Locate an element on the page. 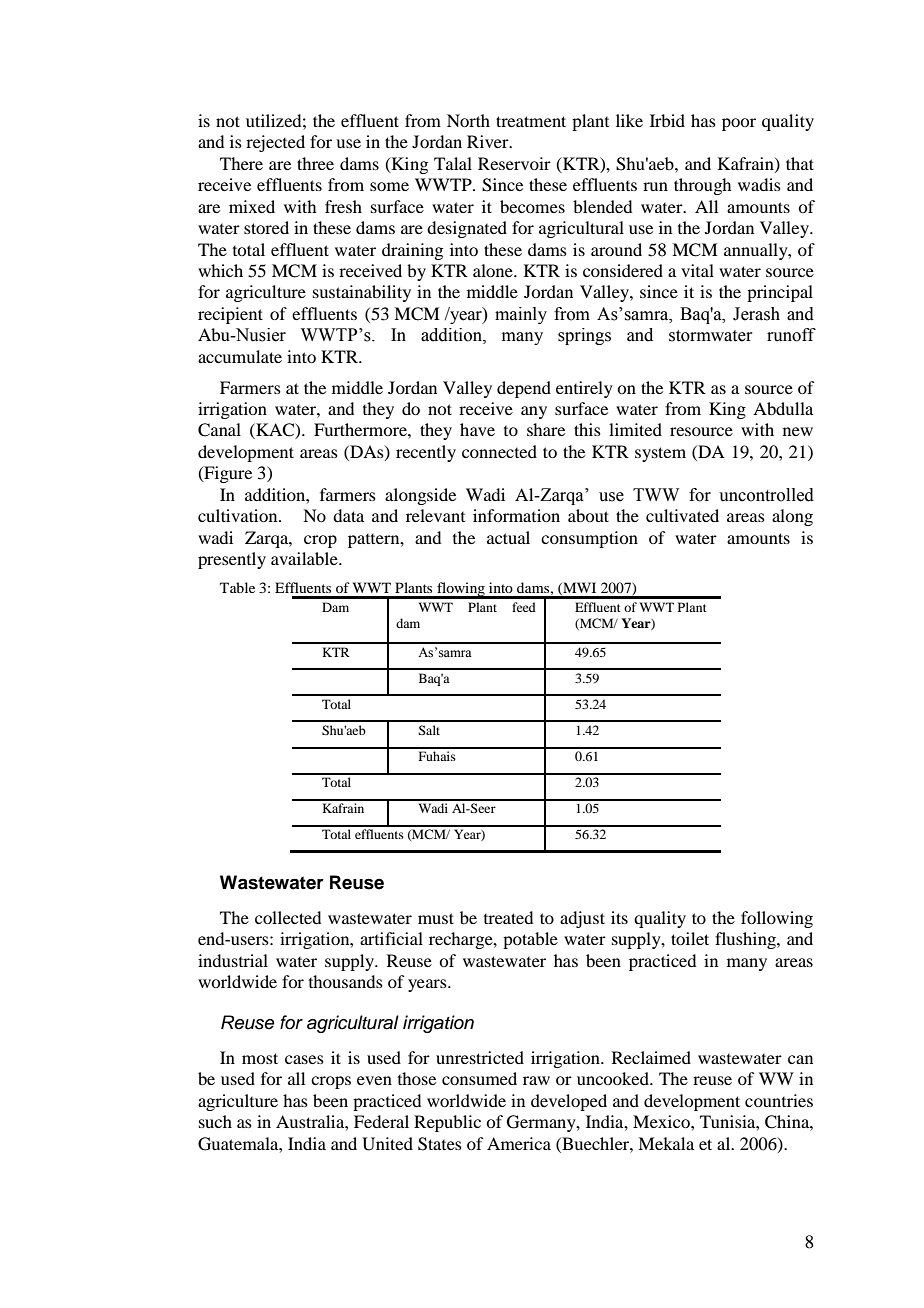  feed is located at coordinates (524, 607).
